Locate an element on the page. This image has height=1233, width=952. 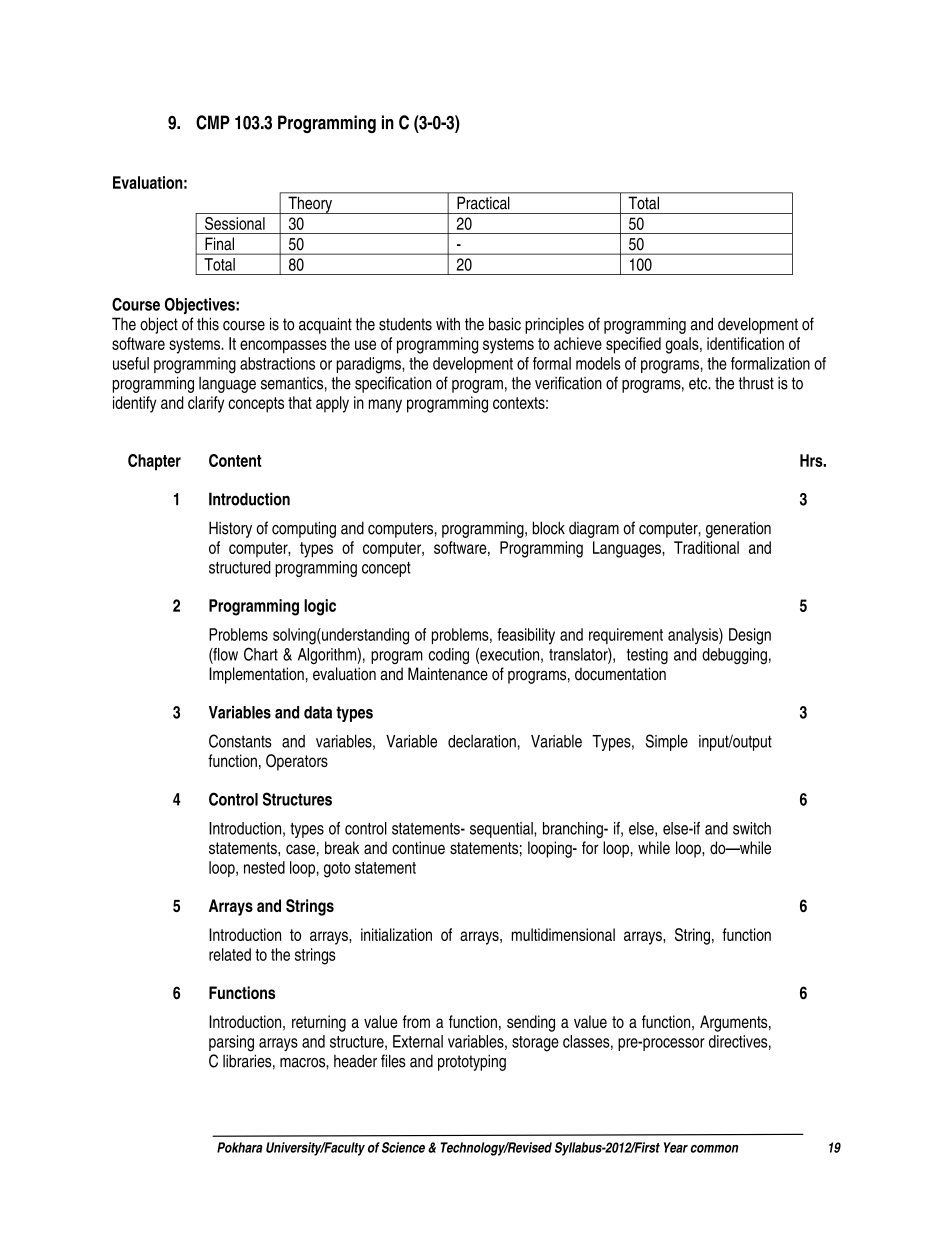
specified is located at coordinates (633, 345).
